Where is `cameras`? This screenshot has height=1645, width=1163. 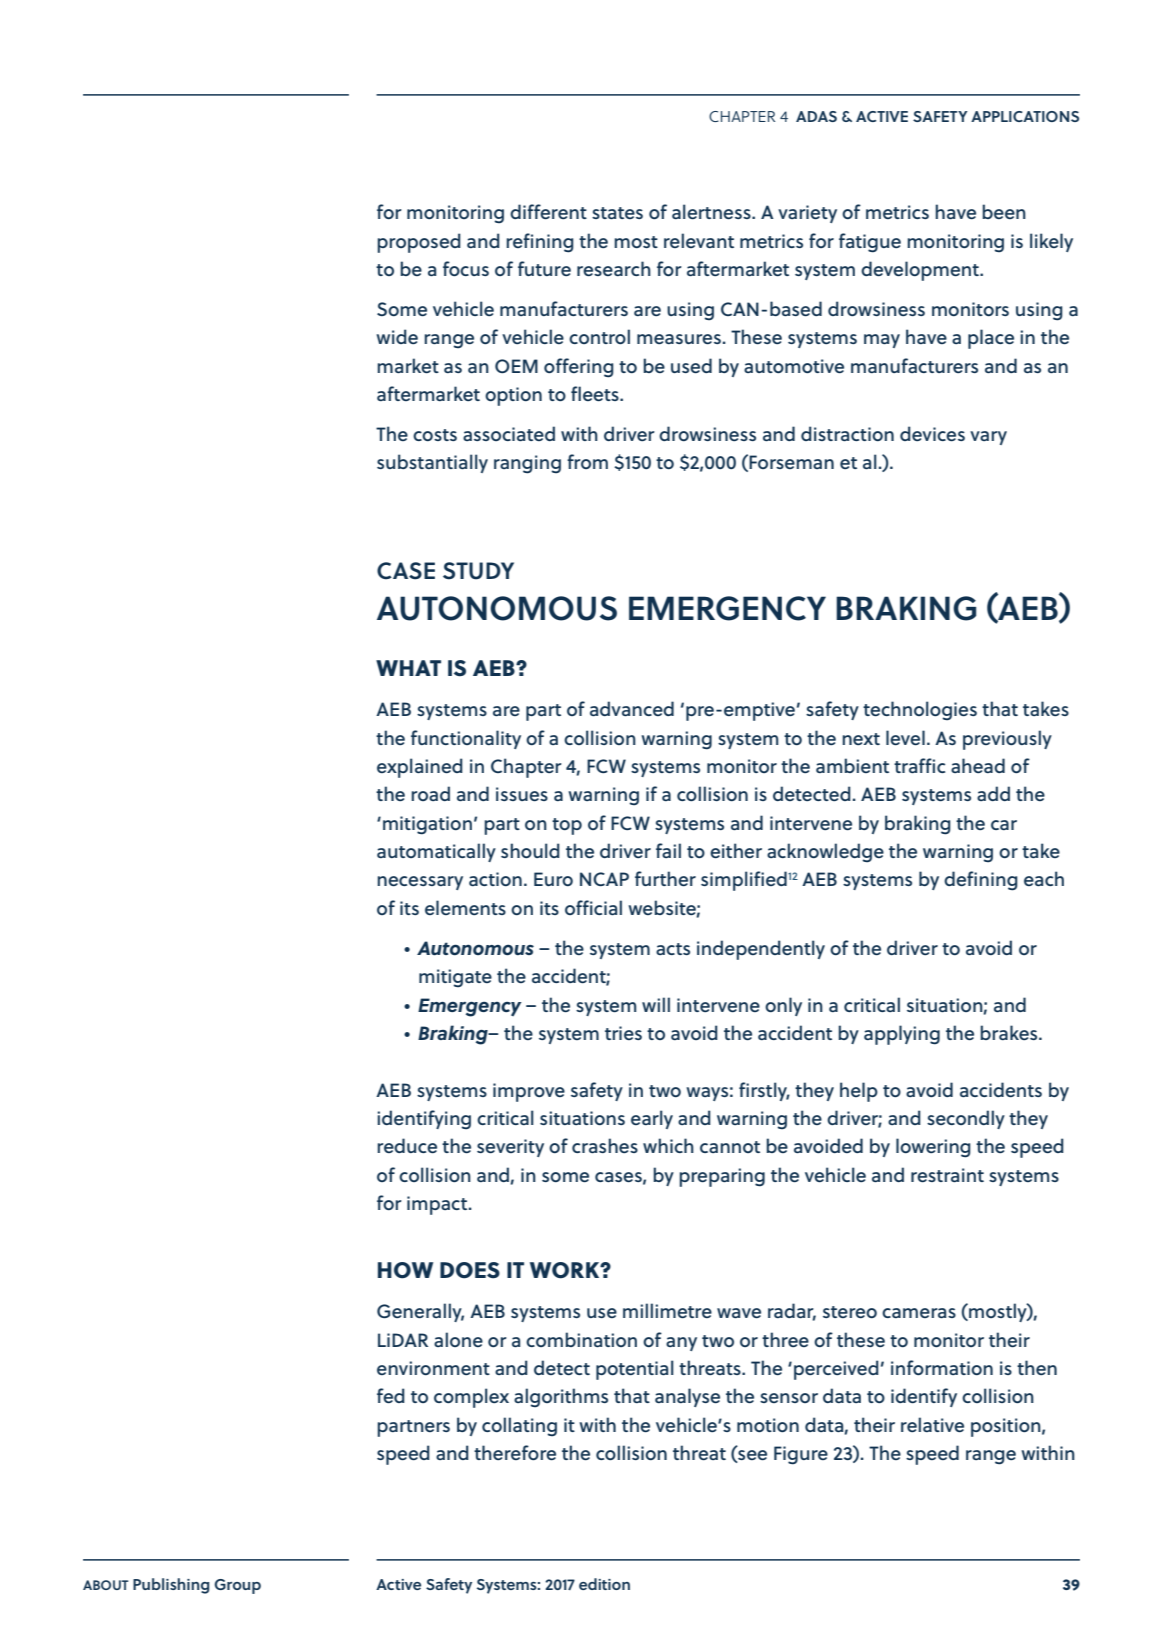
cameras is located at coordinates (919, 1313).
